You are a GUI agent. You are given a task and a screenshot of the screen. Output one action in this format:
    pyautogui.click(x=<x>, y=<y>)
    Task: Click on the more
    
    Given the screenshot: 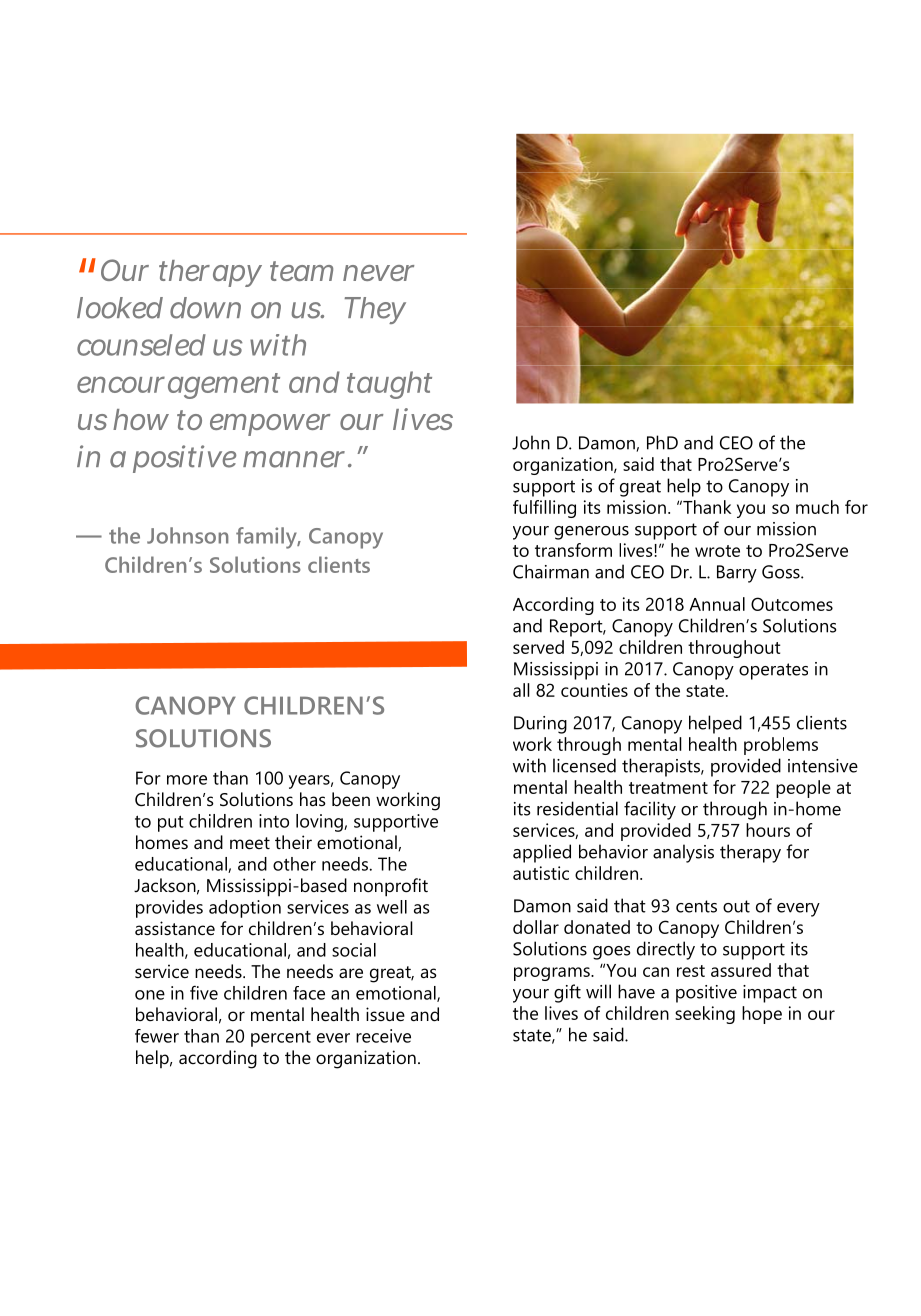 What is the action you would take?
    pyautogui.click(x=187, y=780)
